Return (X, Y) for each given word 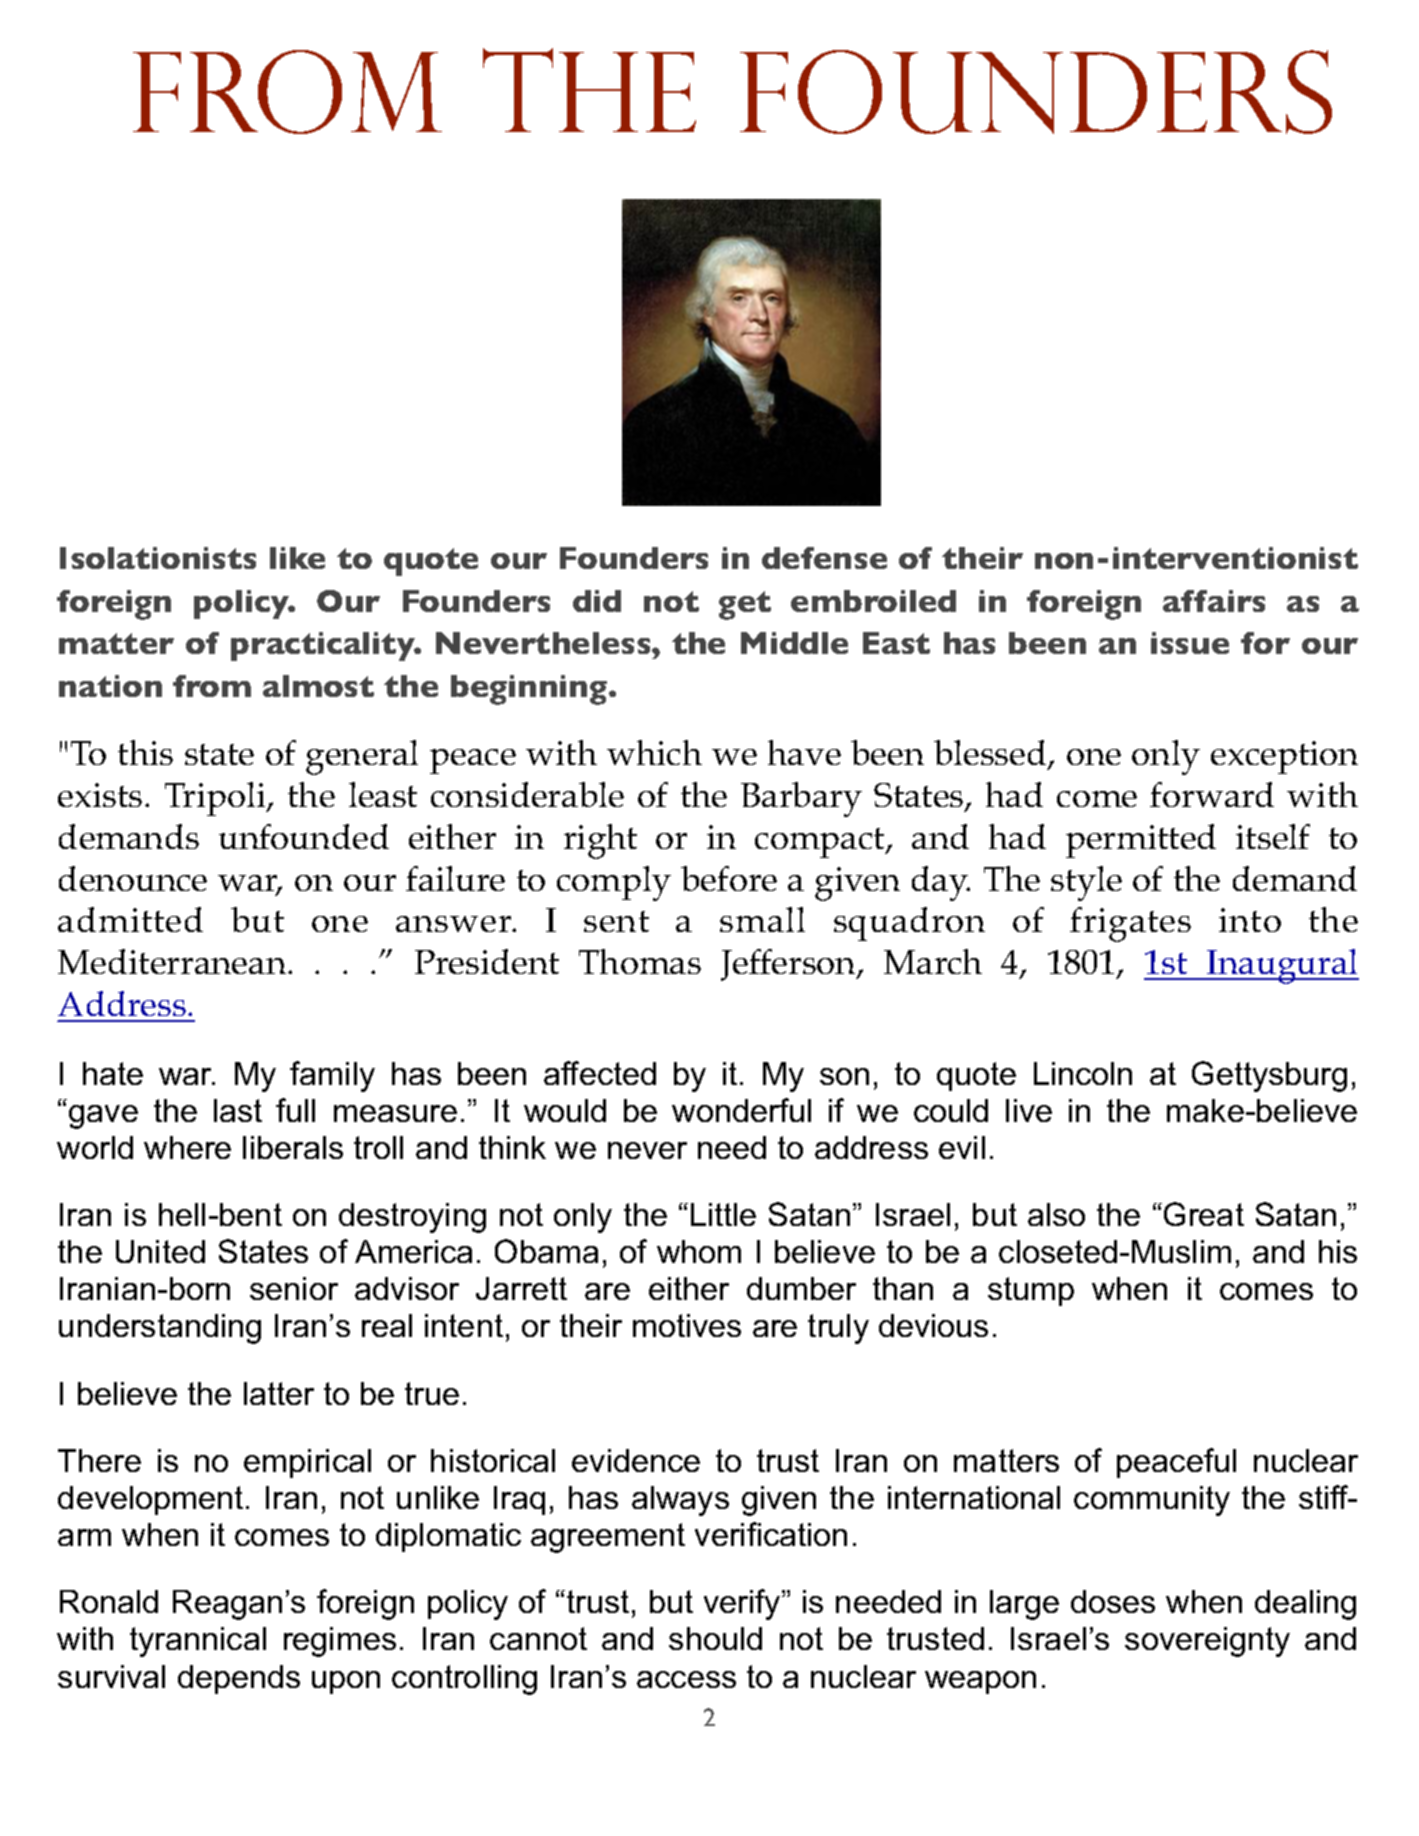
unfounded (304, 836)
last (238, 1110)
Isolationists (158, 558)
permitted (1141, 841)
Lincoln (1083, 1073)
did (597, 601)
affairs (1214, 601)
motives (687, 1325)
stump (1031, 1291)
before (729, 878)
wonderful (741, 1110)
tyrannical (198, 1642)
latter (279, 1393)
